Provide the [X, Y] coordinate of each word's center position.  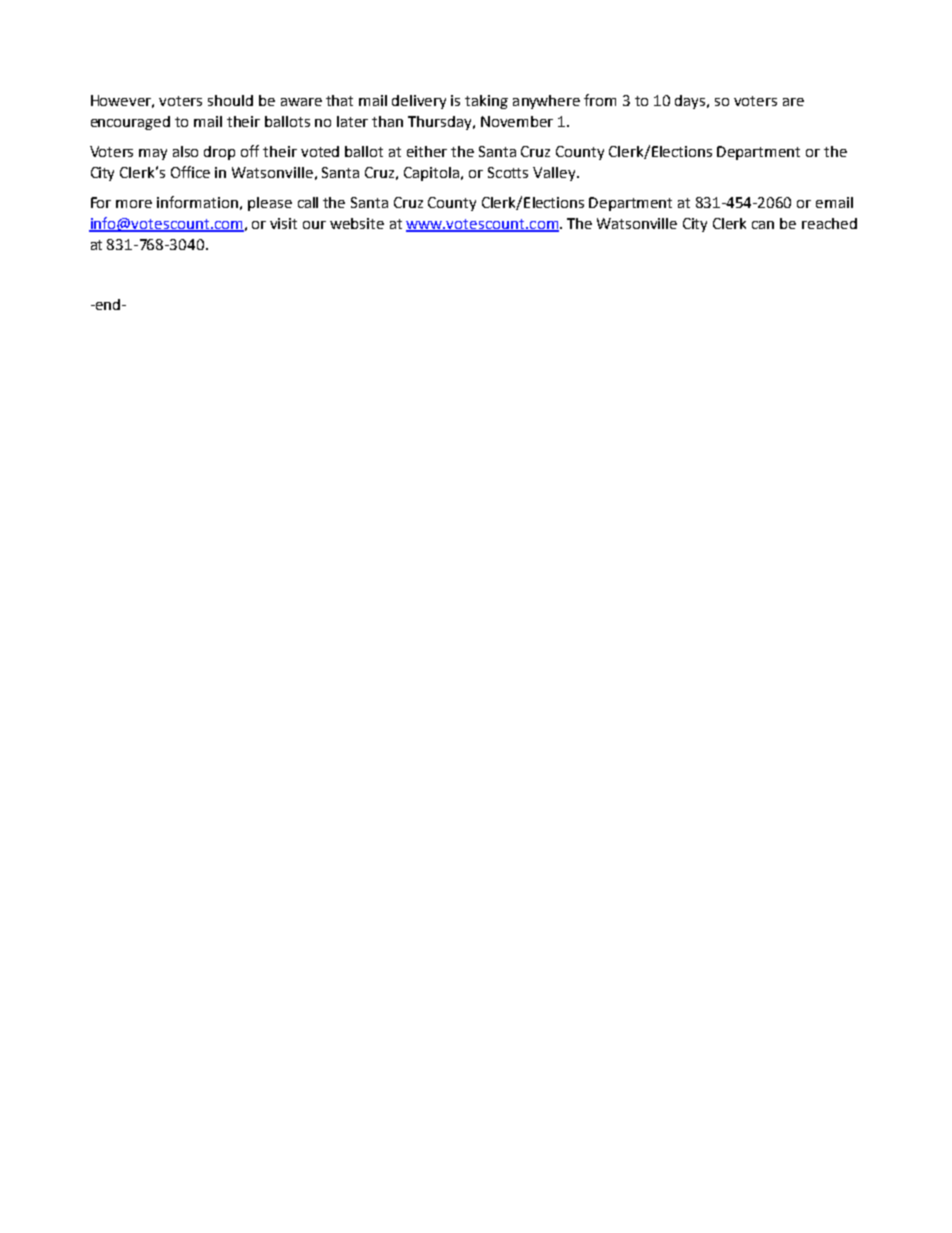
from [600, 100]
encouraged [130, 123]
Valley [555, 174]
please [270, 204]
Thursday [441, 123]
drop [219, 153]
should [230, 100]
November [517, 121]
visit [283, 223]
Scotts [508, 172]
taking [486, 102]
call [308, 202]
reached [829, 223]
